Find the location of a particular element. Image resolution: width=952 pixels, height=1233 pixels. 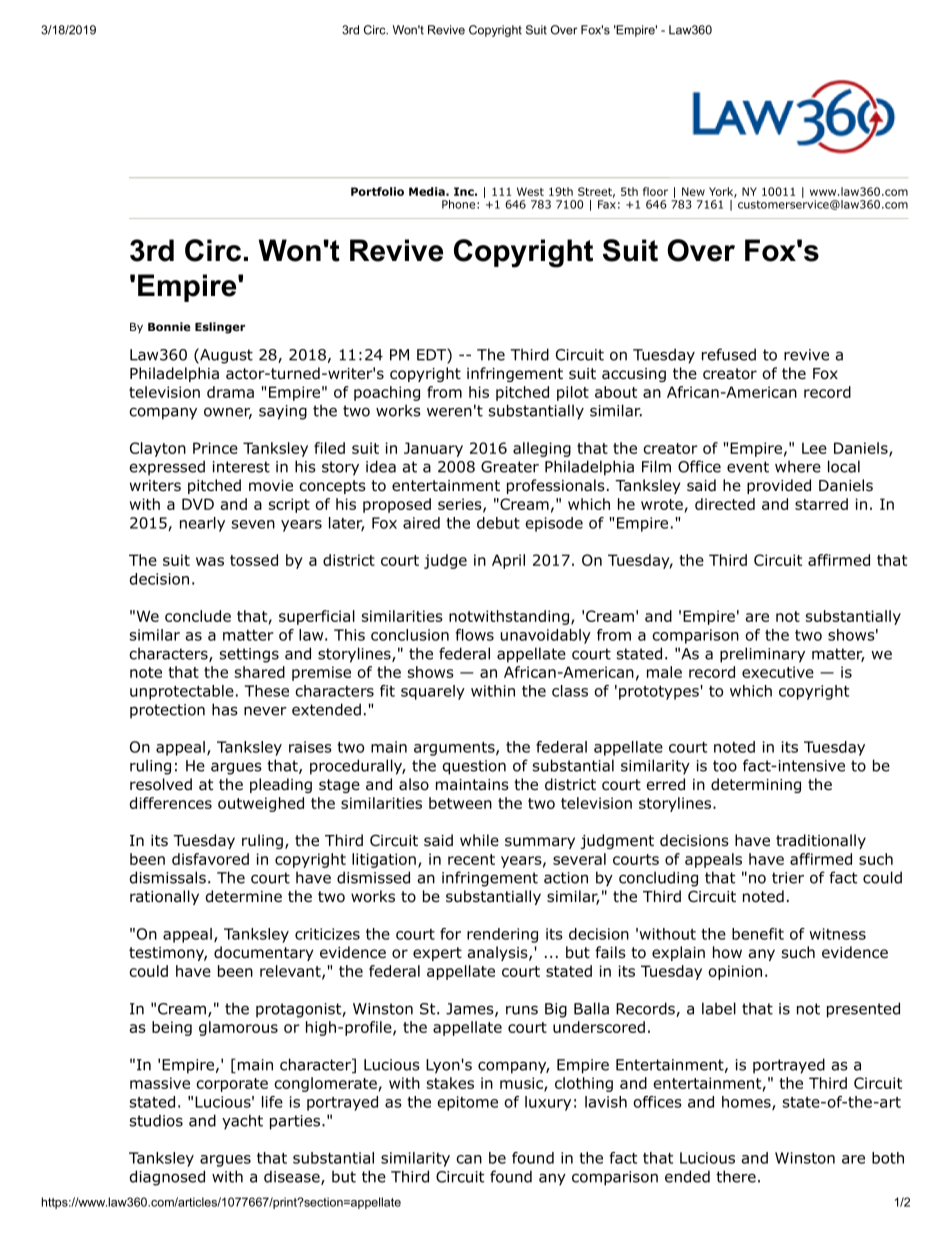

Portfolio is located at coordinates (377, 191).
